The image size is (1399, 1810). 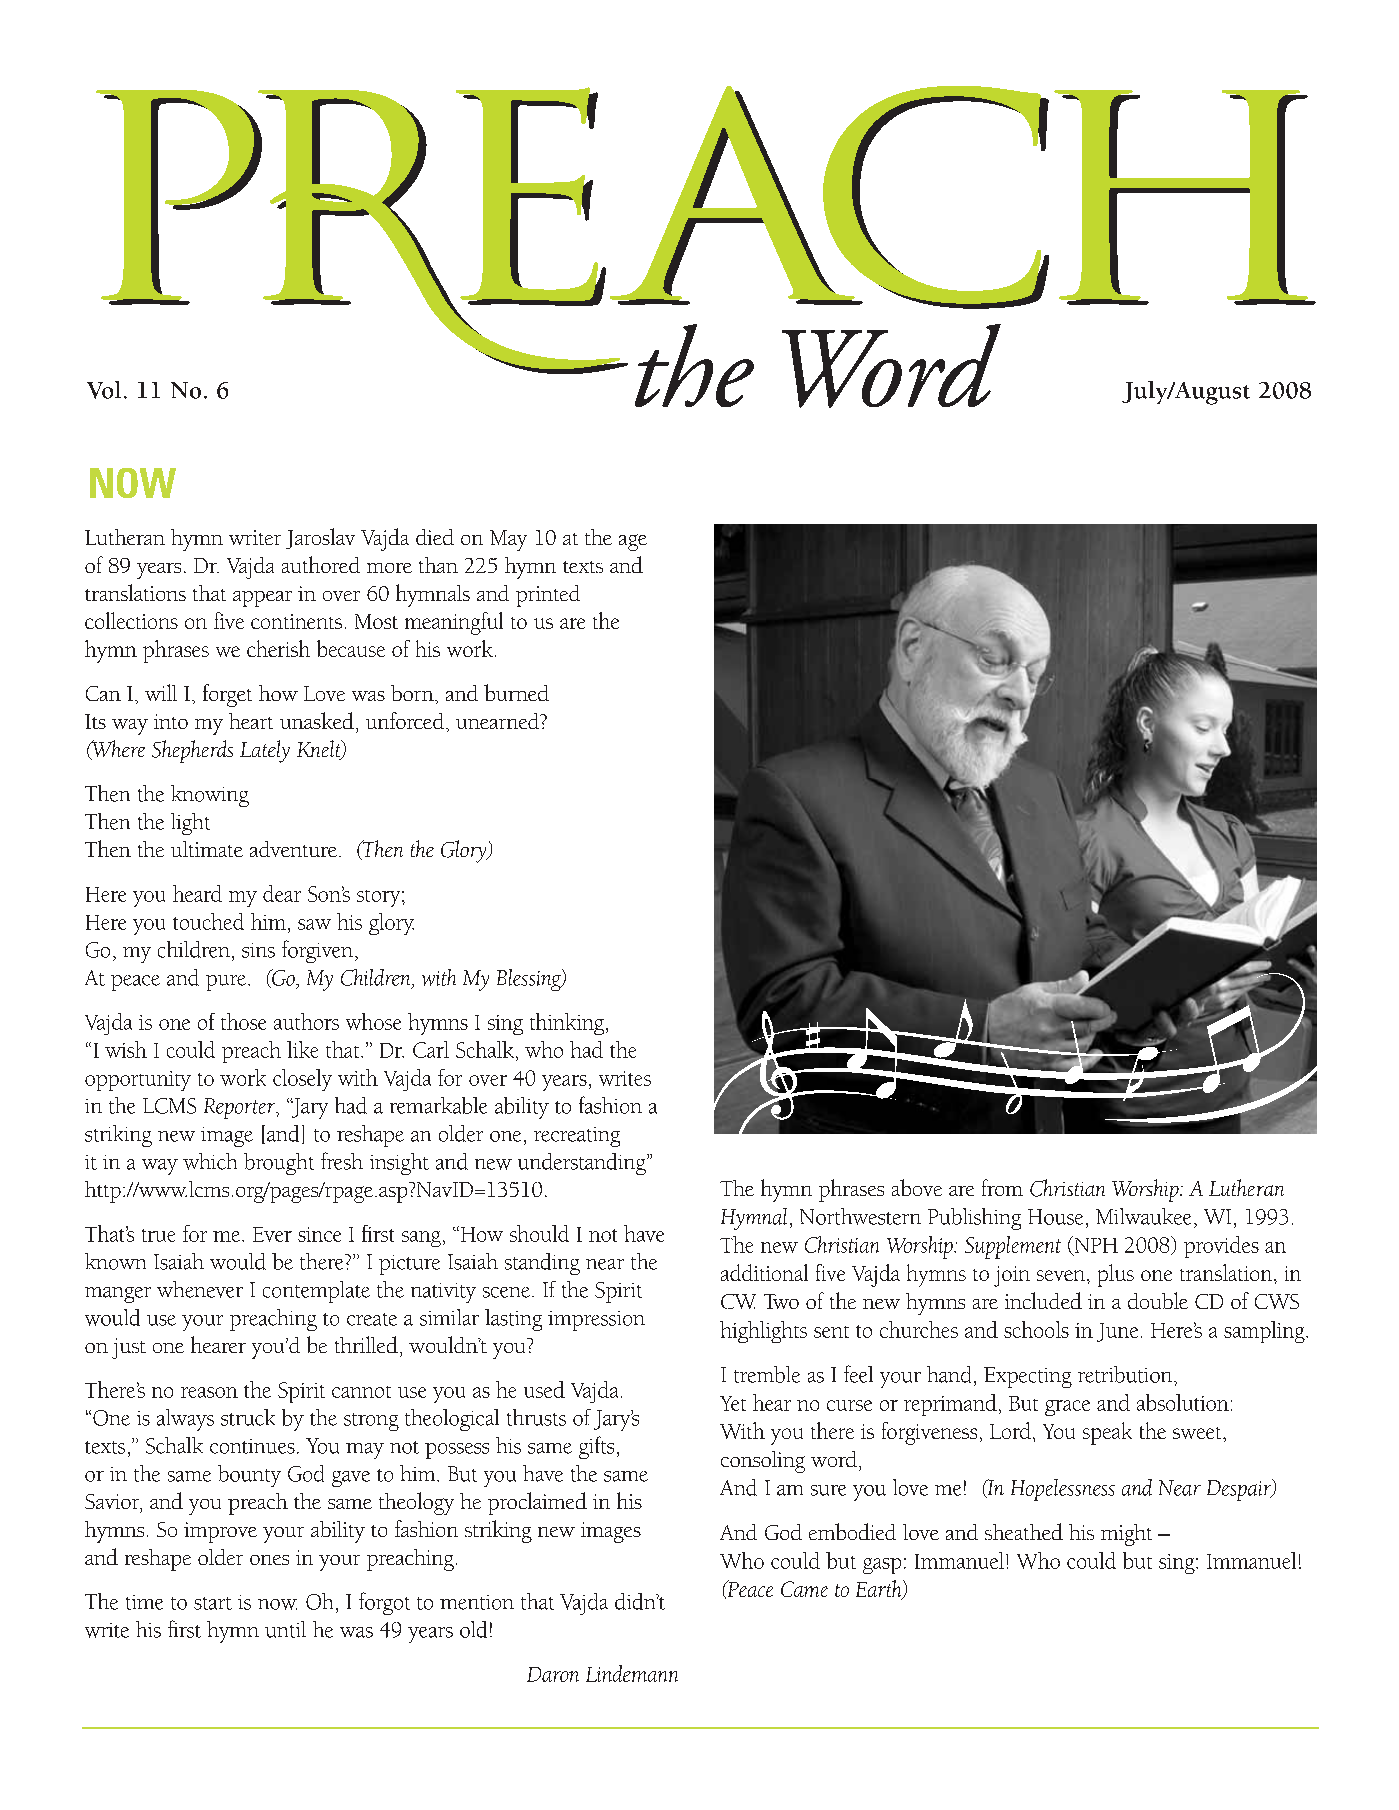 I want to click on until, so click(x=285, y=1629).
